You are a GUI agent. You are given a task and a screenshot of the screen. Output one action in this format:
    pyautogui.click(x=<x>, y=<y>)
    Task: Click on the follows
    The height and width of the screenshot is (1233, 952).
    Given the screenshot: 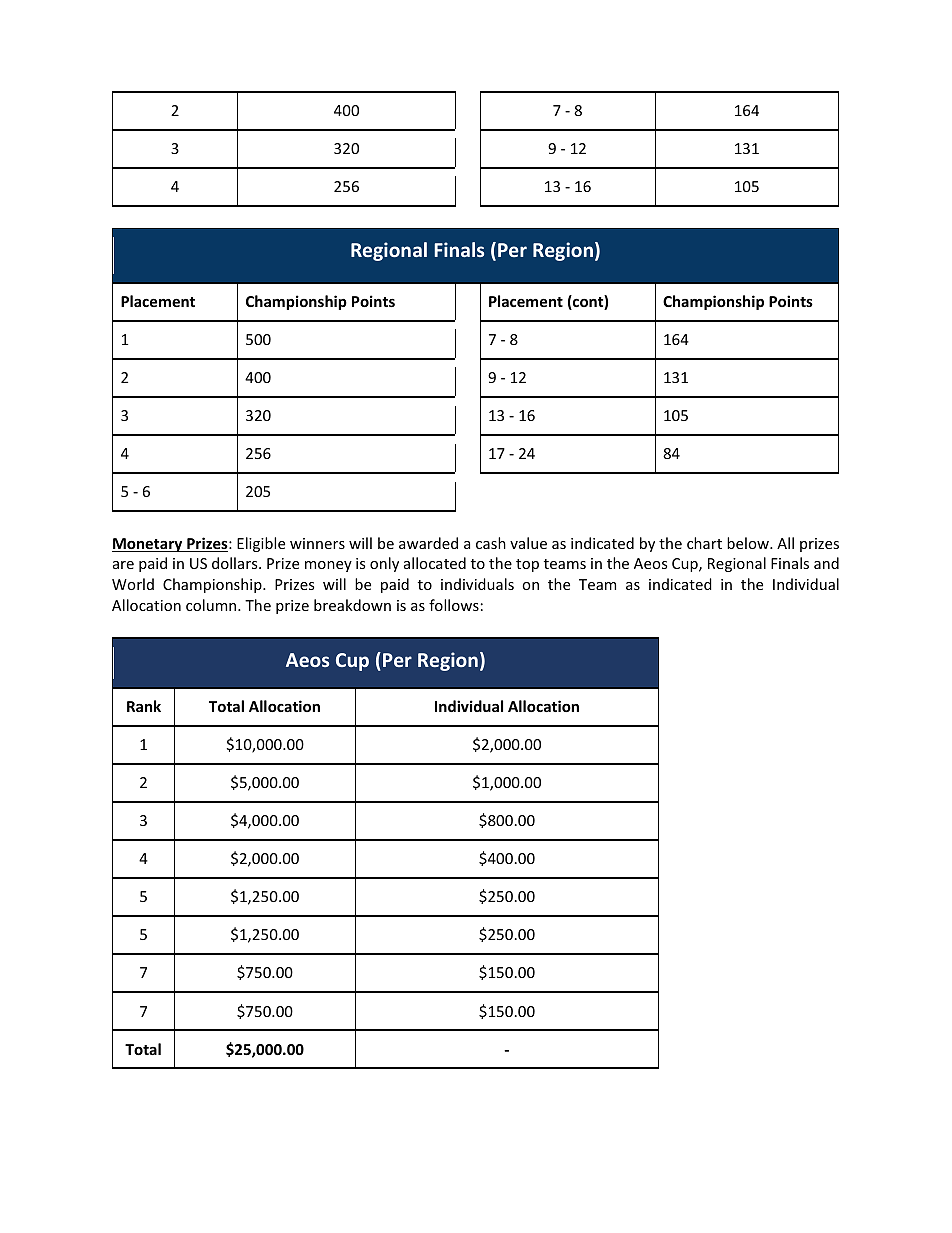 What is the action you would take?
    pyautogui.click(x=454, y=605)
